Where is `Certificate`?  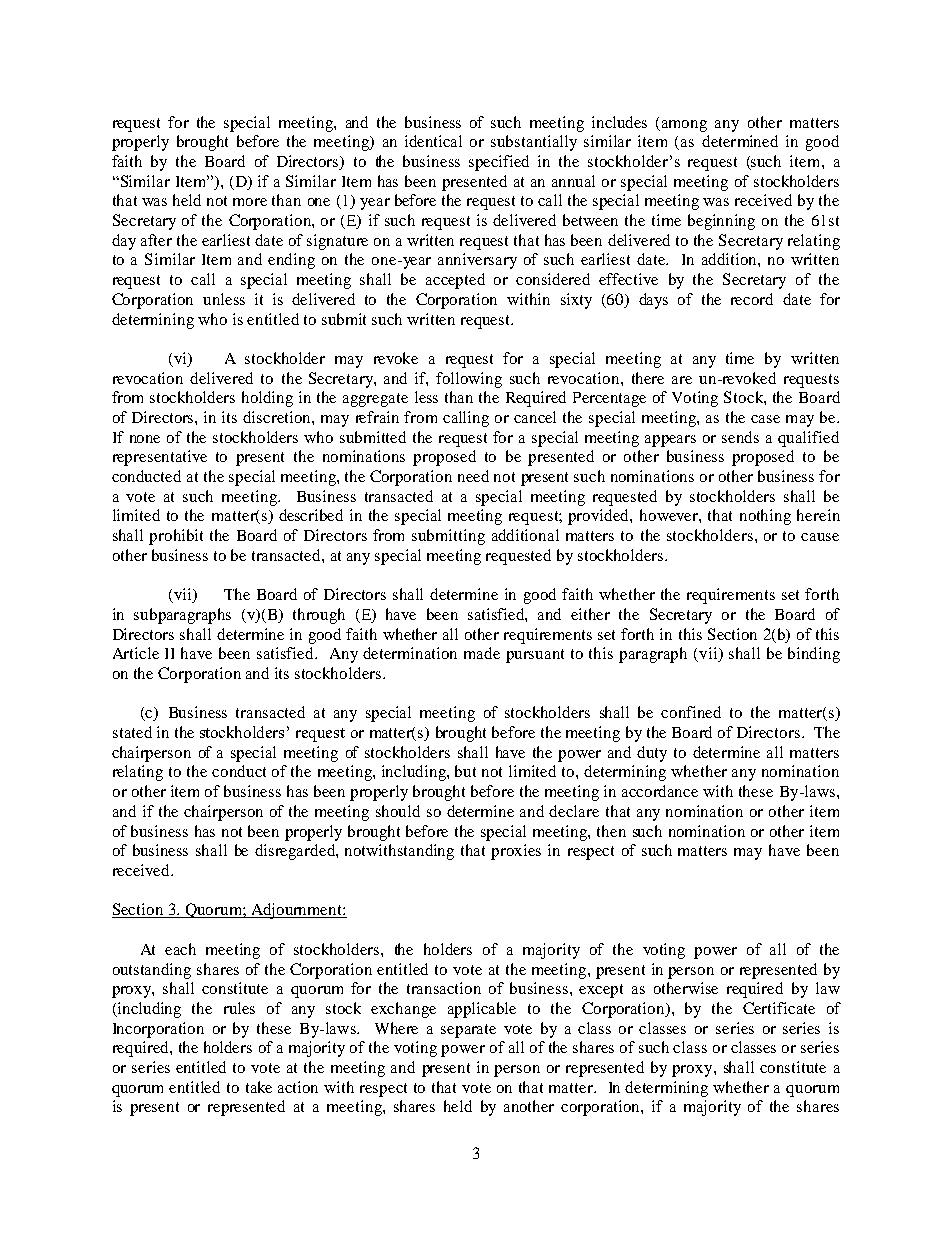
Certificate is located at coordinates (779, 1008).
